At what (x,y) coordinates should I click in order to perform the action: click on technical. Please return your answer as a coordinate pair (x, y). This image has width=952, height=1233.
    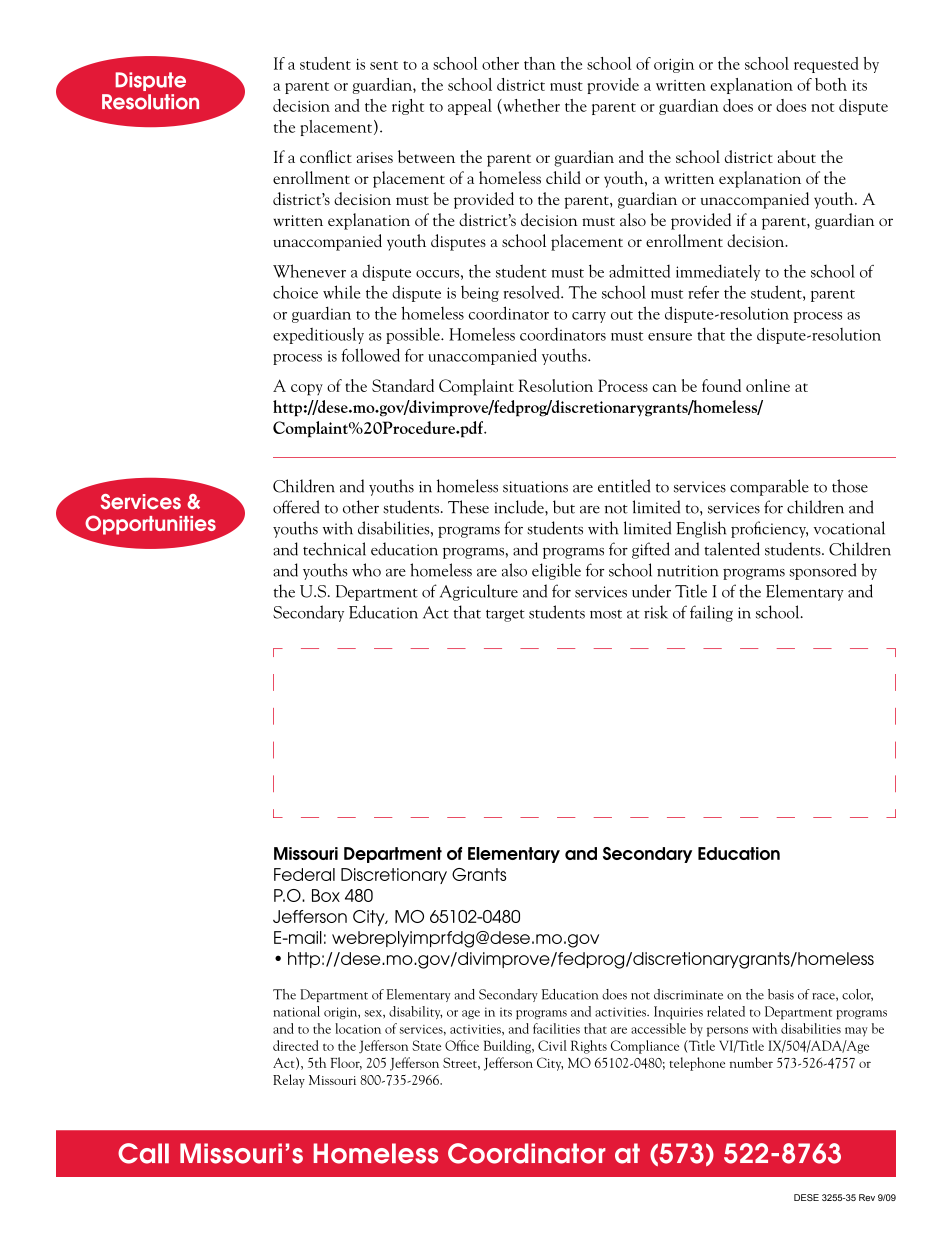
    Looking at the image, I should click on (334, 549).
